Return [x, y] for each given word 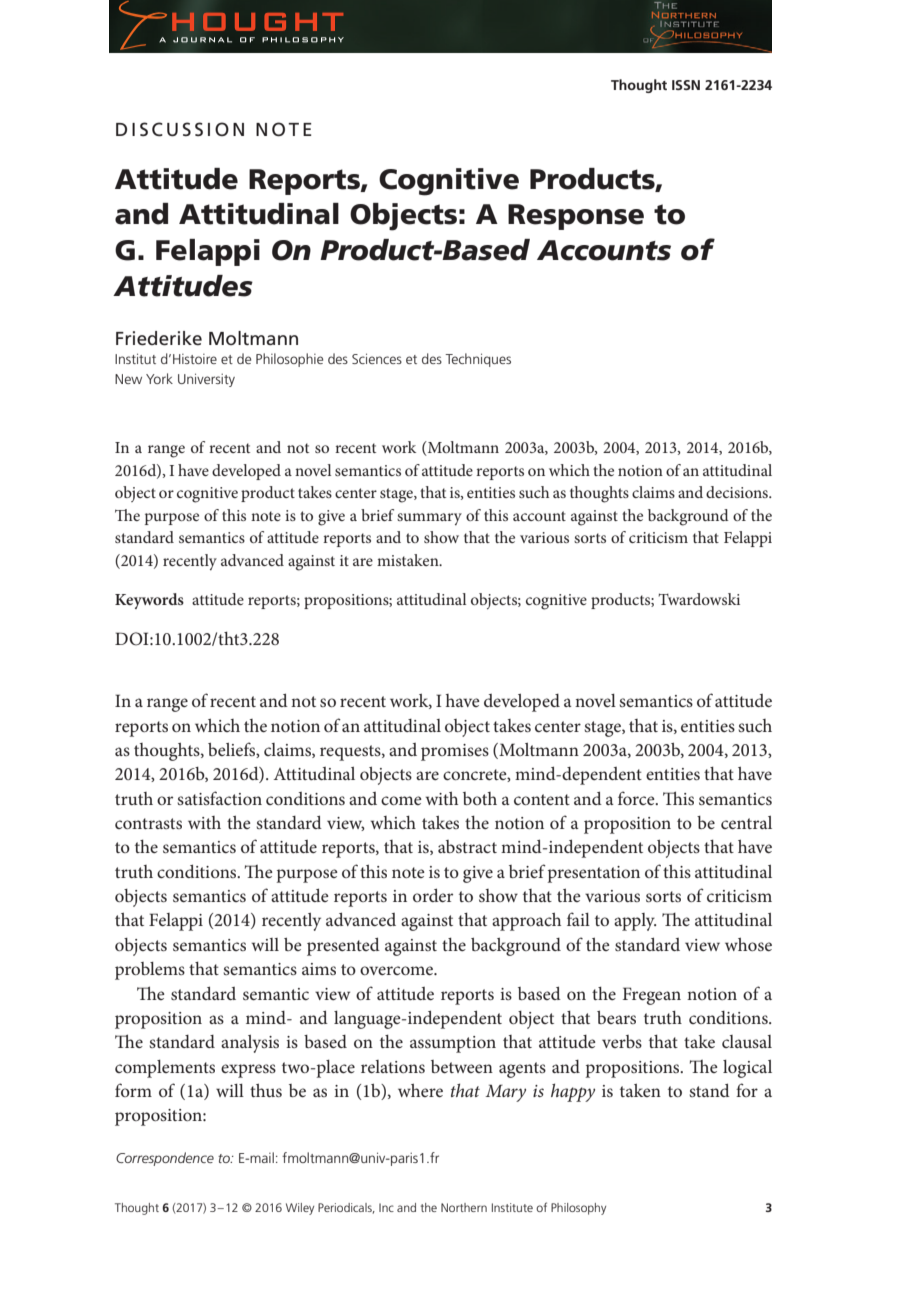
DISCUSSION [180, 129]
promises [455, 752]
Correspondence [165, 1159]
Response [576, 217]
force [637, 798]
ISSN [686, 85]
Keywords [149, 601]
